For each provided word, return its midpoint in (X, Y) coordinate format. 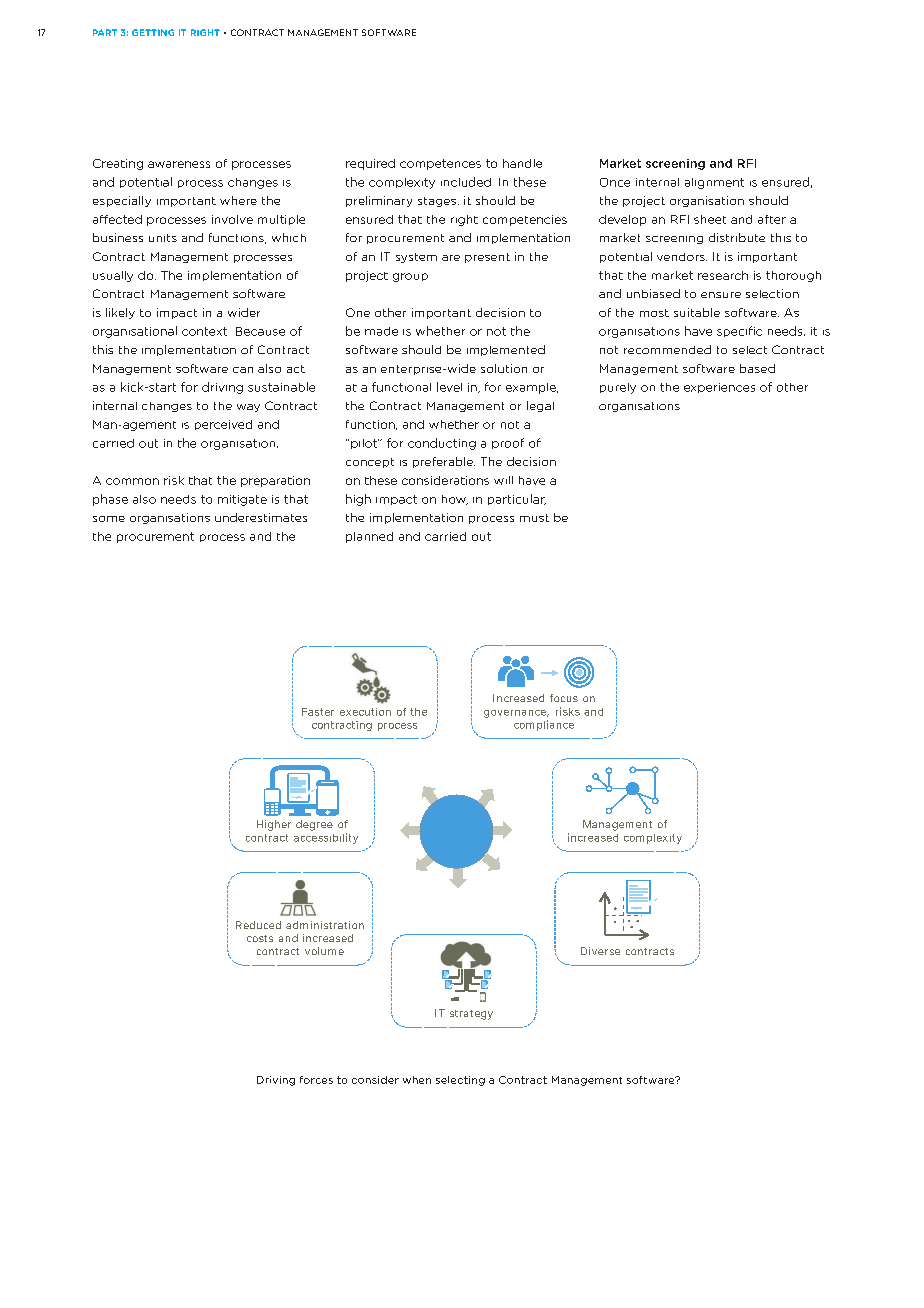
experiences (719, 388)
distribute (737, 237)
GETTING (153, 32)
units (163, 238)
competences (440, 164)
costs (260, 938)
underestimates (261, 517)
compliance (544, 725)
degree (314, 825)
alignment (714, 183)
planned (369, 537)
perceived (223, 425)
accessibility (326, 838)
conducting (442, 444)
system (416, 258)
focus (564, 698)
